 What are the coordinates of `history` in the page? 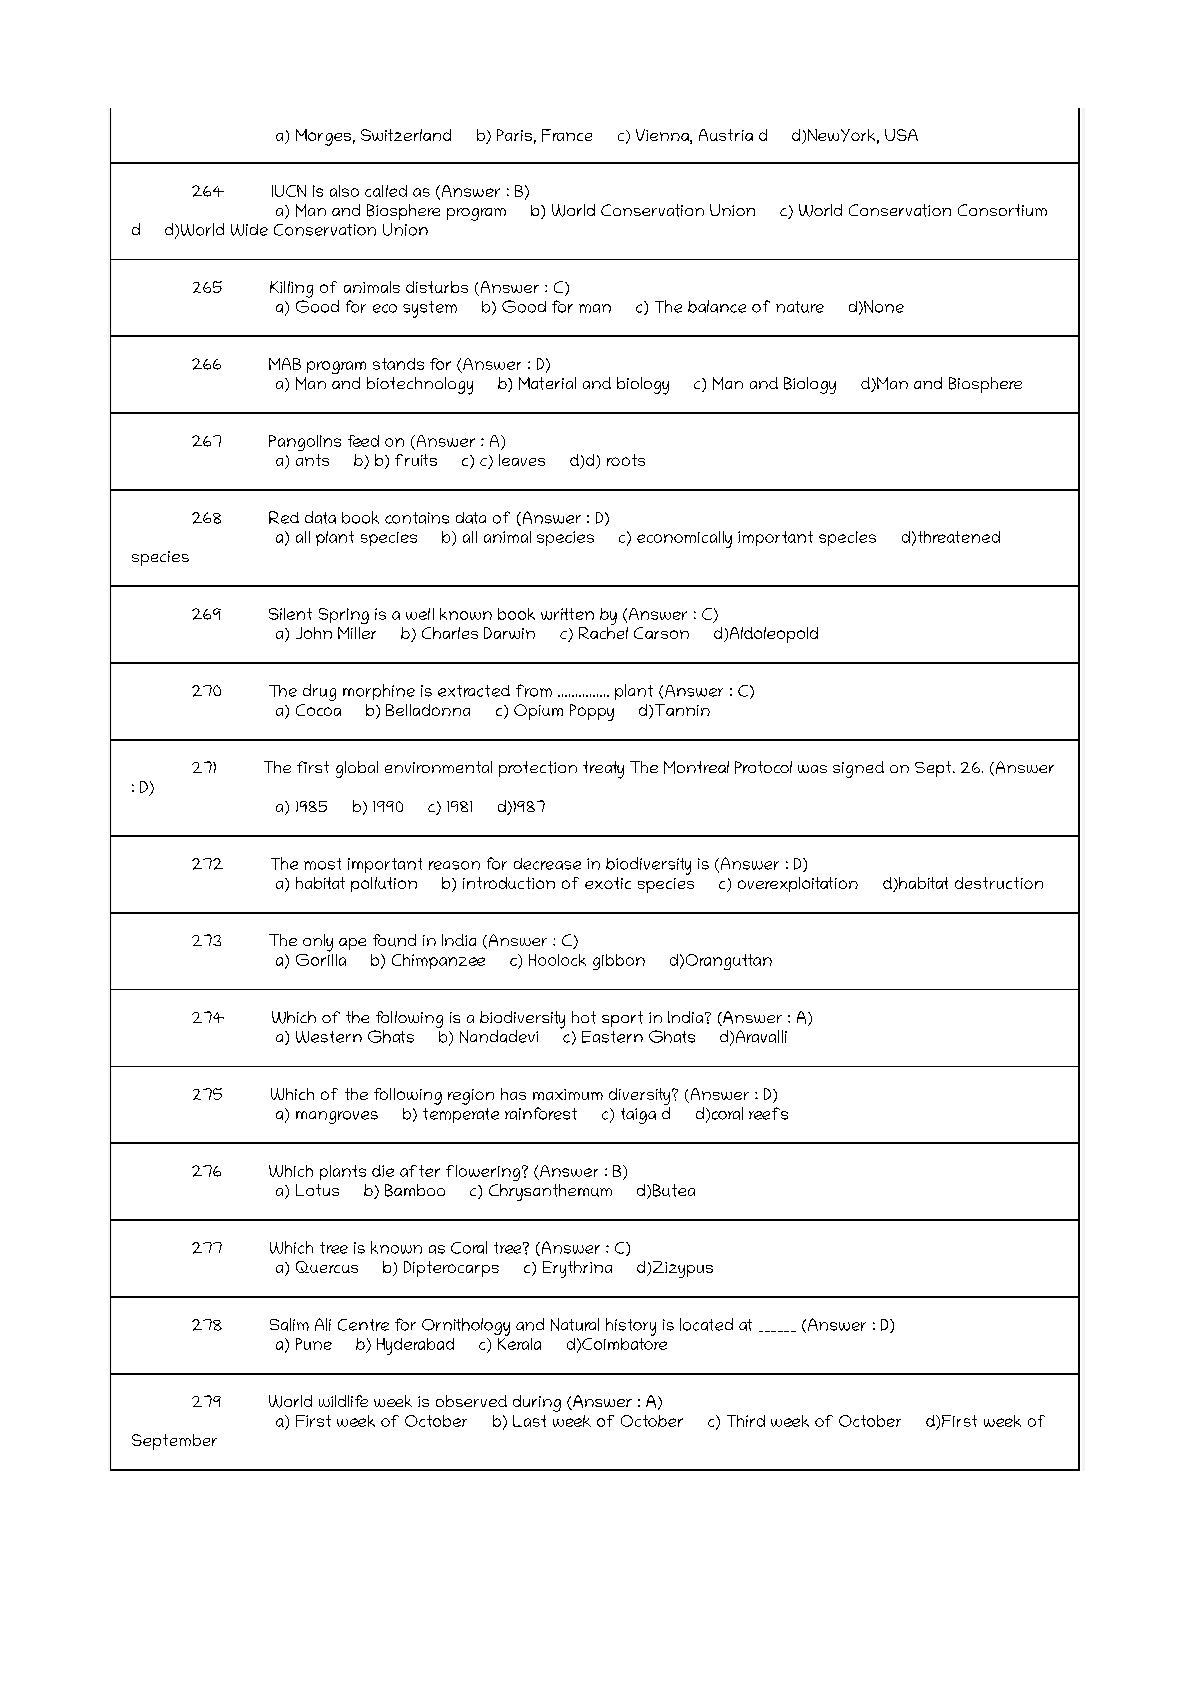 It's located at (631, 1327).
